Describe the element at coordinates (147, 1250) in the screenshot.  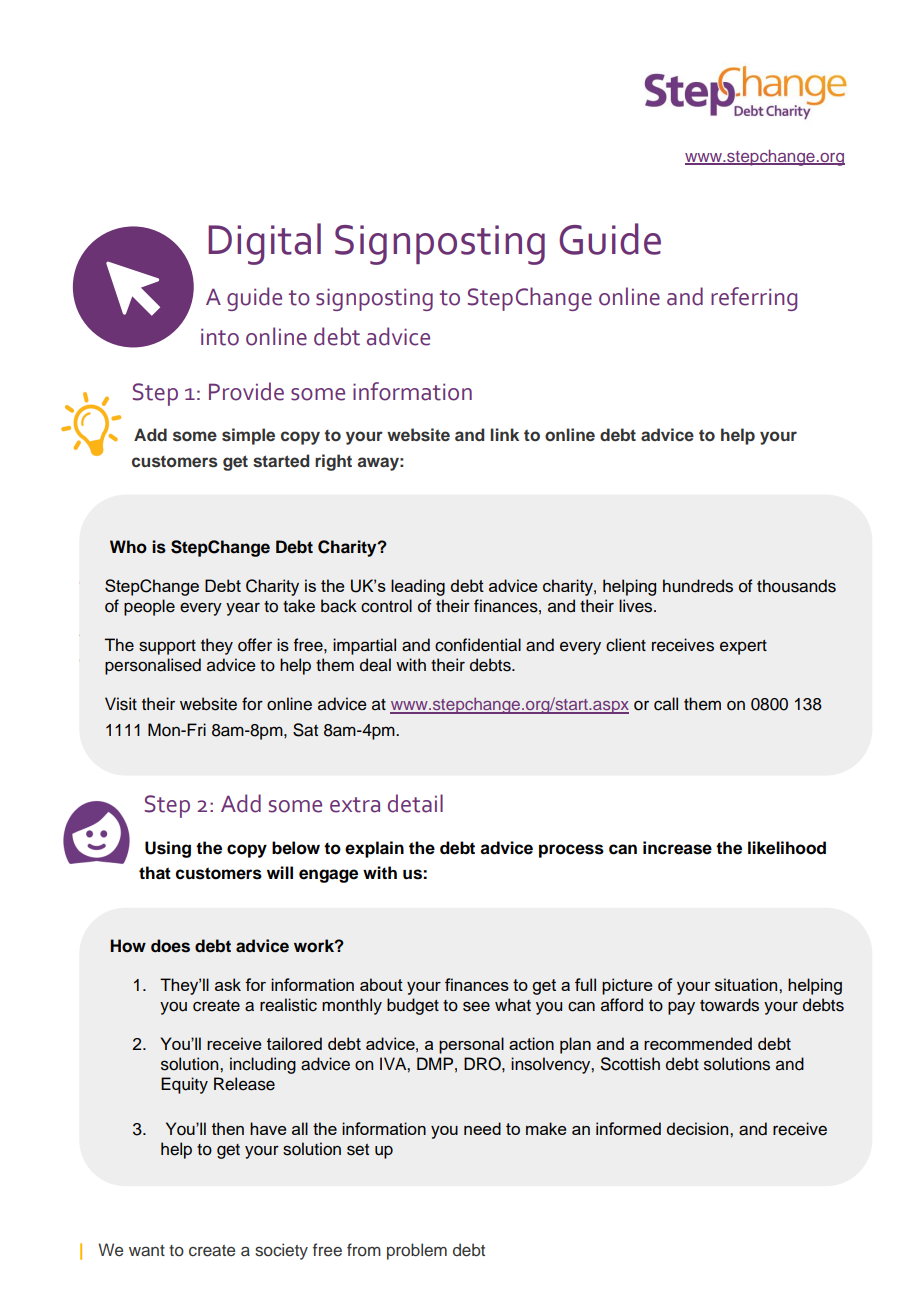
I see `want` at that location.
